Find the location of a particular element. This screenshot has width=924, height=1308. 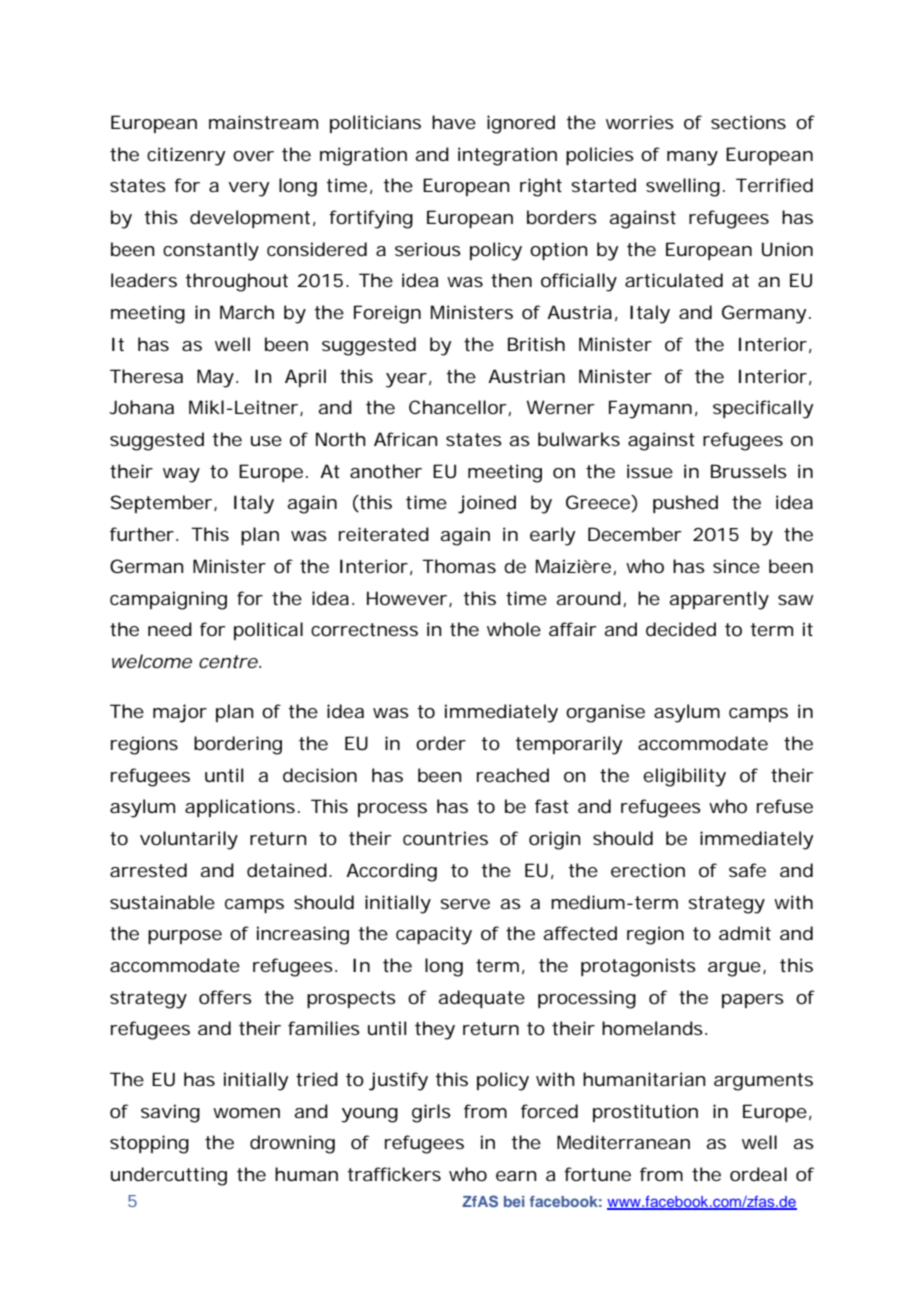

earn is located at coordinates (516, 1176).
